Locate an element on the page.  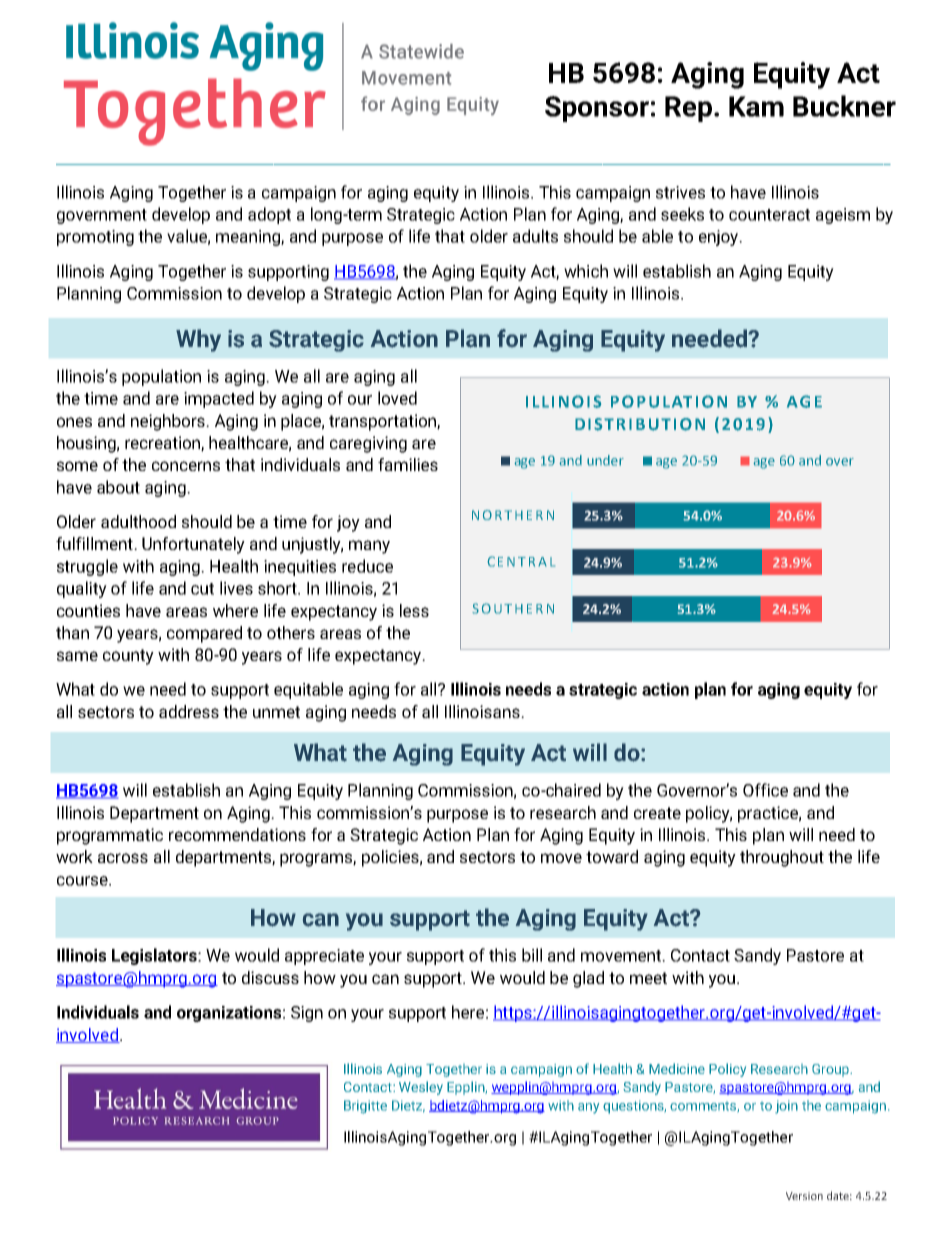
Kam is located at coordinates (756, 106).
